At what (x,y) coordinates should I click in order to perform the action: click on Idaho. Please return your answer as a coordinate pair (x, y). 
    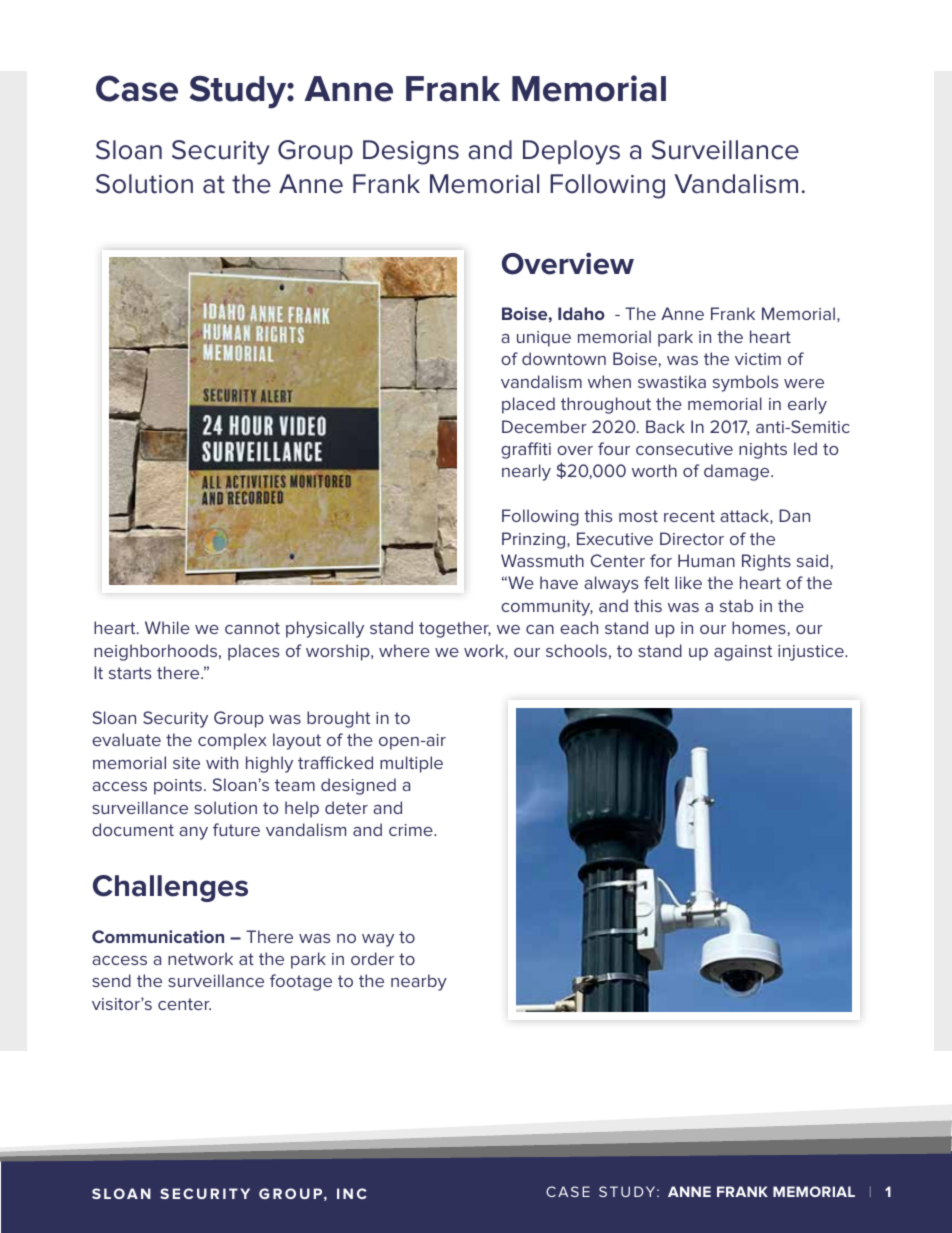
    Looking at the image, I should click on (581, 313).
